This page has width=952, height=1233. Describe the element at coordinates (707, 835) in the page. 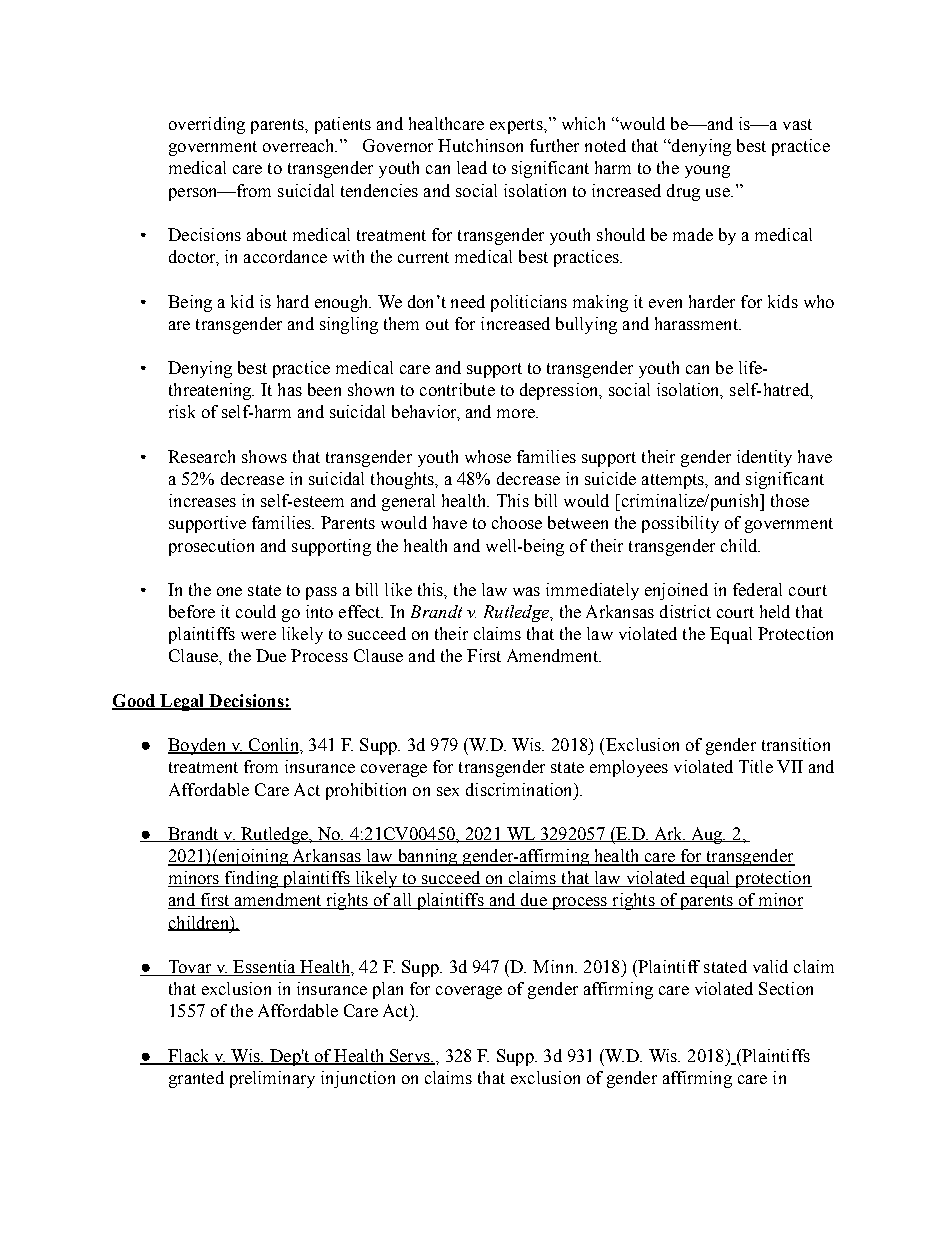

I see `Aug` at that location.
